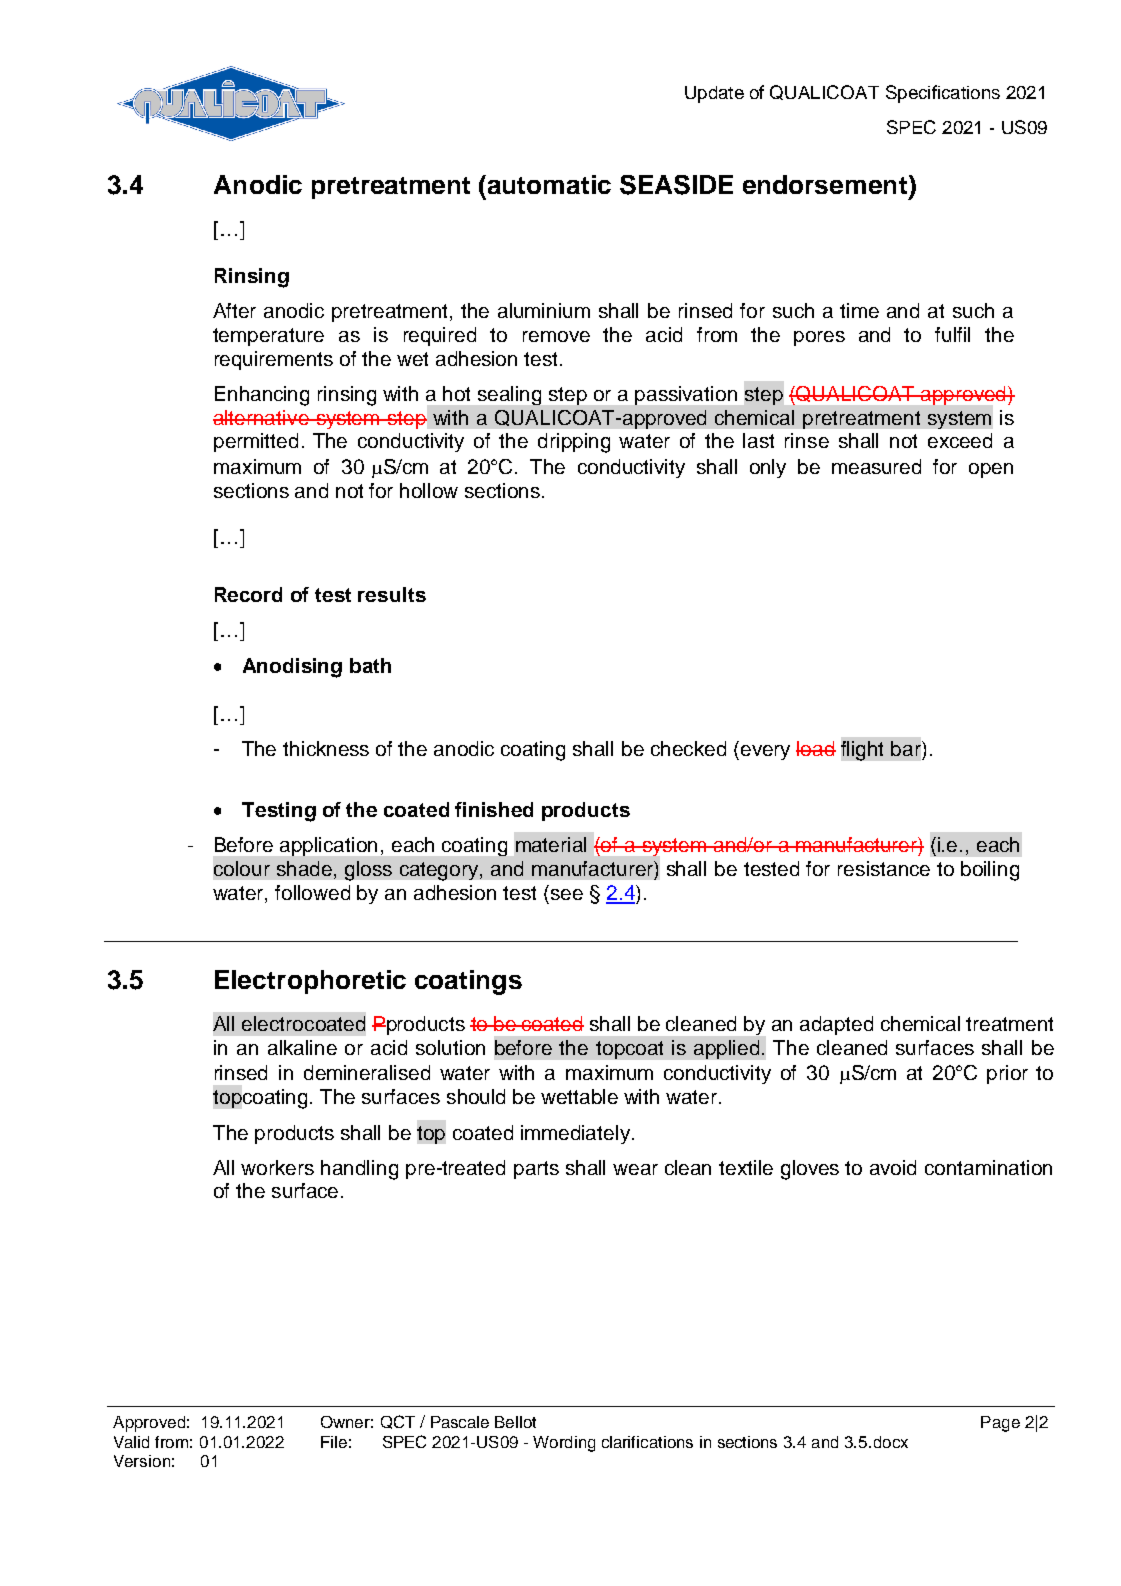 The width and height of the screenshot is (1121, 1586). What do you see at coordinates (334, 1442) in the screenshot?
I see `File` at bounding box center [334, 1442].
